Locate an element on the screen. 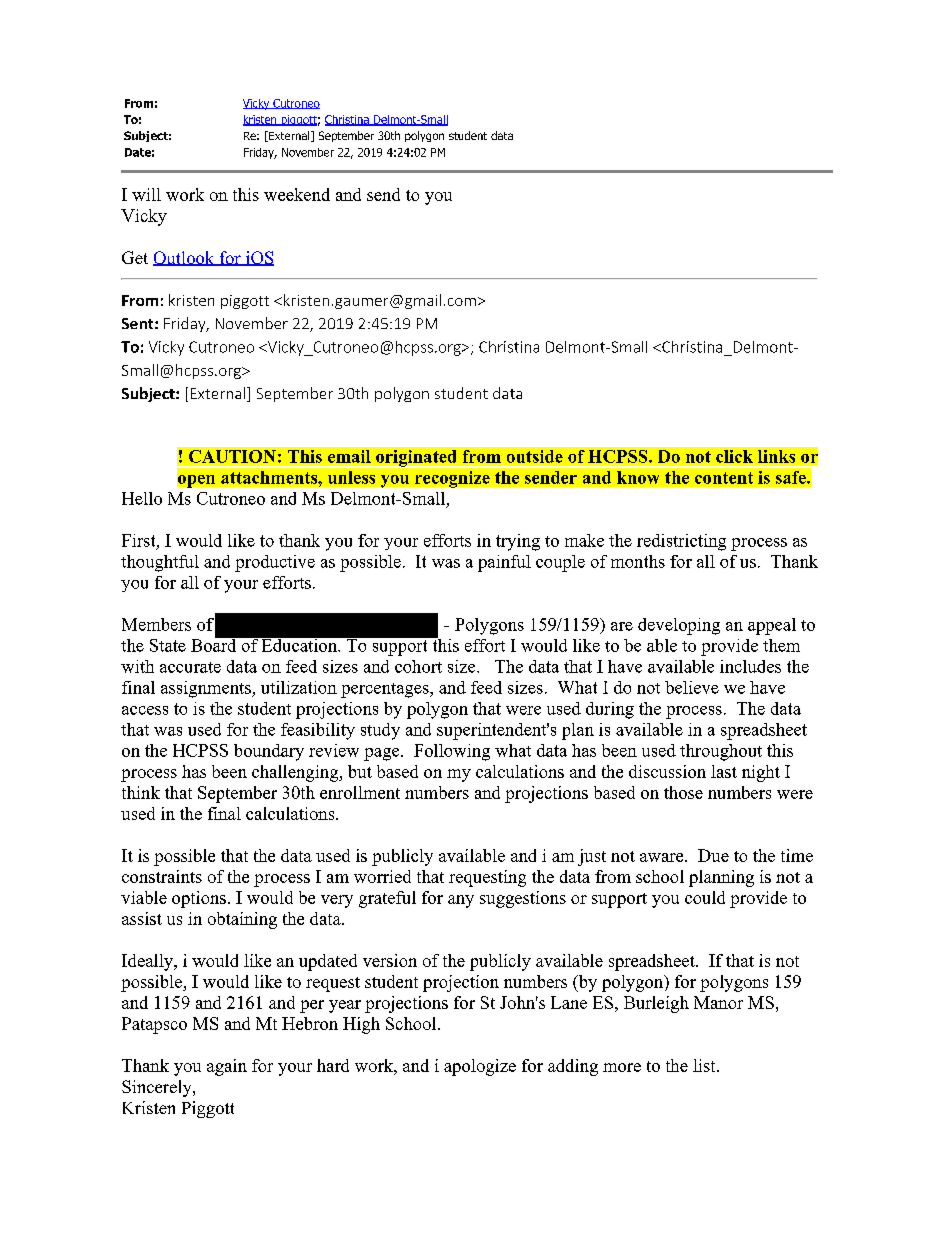  apologize is located at coordinates (480, 1067).
